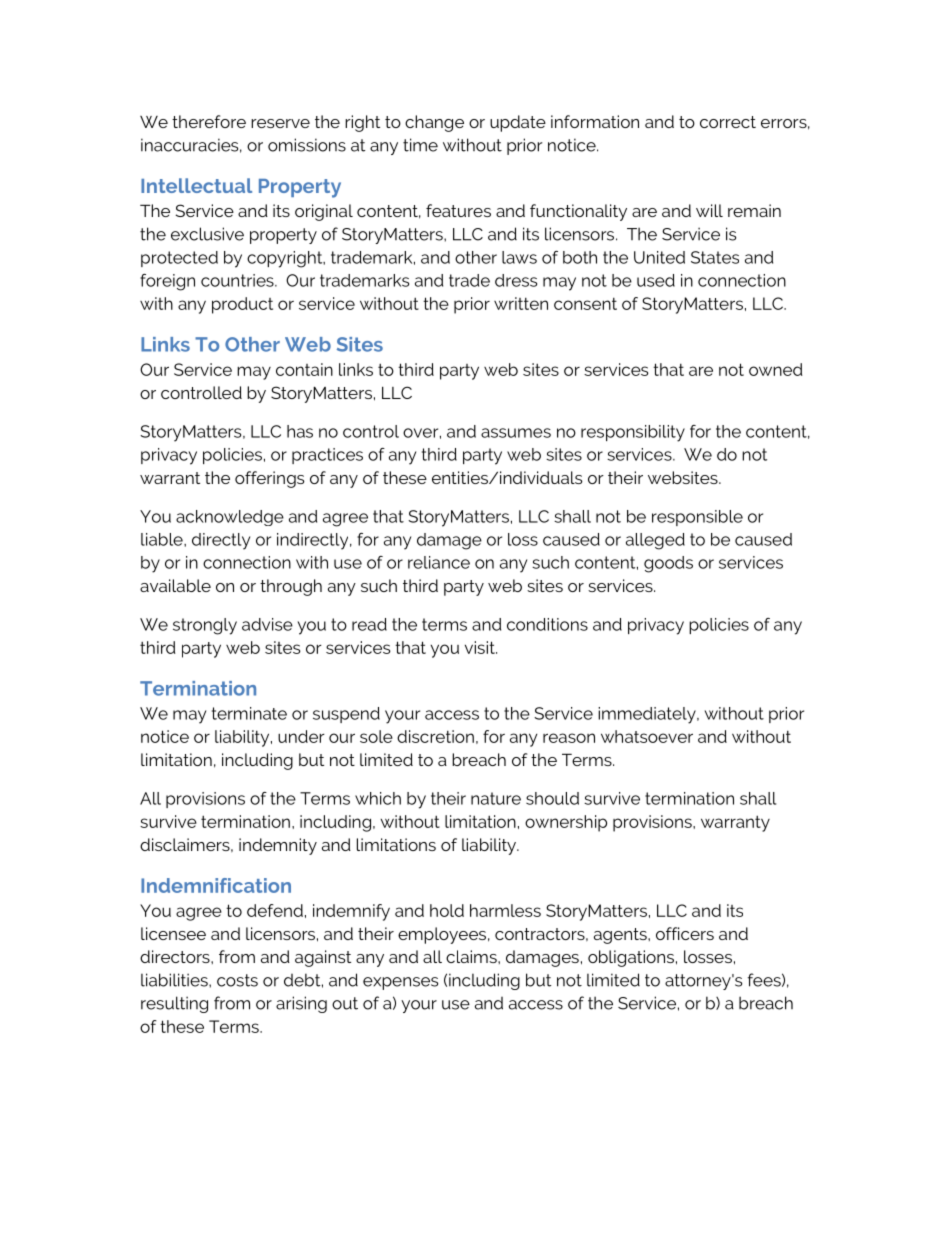  Describe the element at coordinates (237, 980) in the screenshot. I see `costs` at that location.
